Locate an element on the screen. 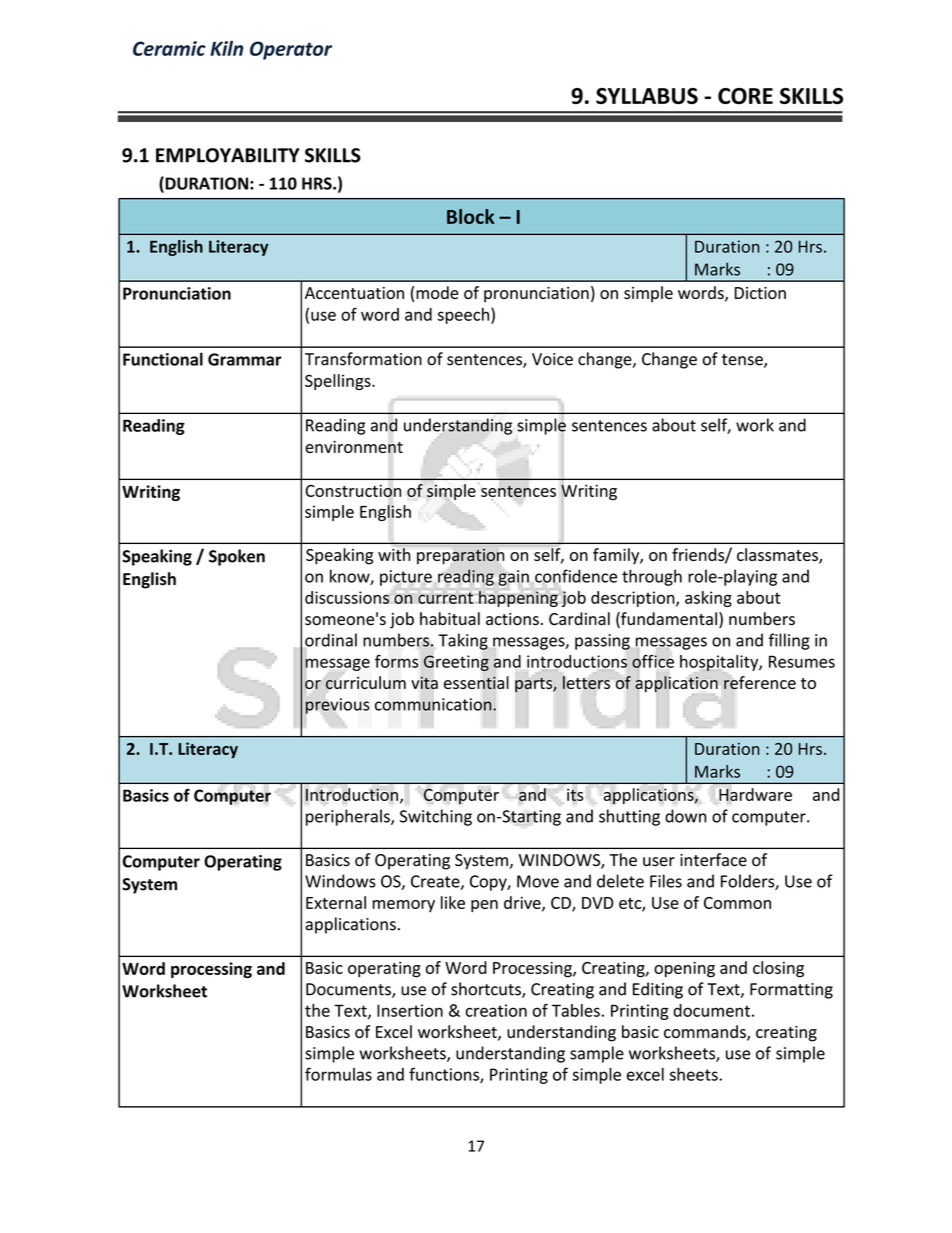 This screenshot has width=952, height=1233. Voice is located at coordinates (552, 359).
